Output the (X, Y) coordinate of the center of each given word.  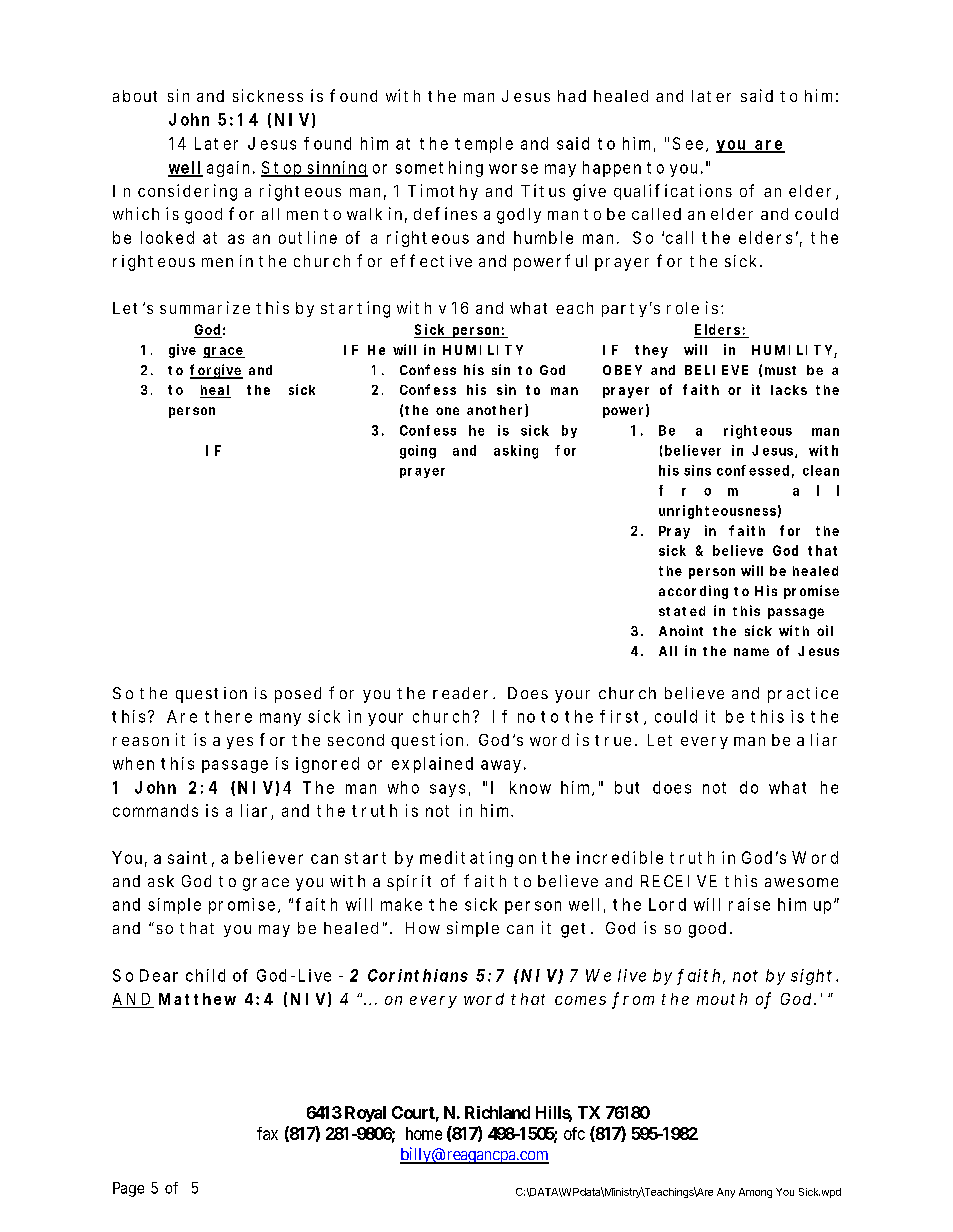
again (228, 169)
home (424, 1133)
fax (267, 1133)
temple (484, 145)
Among (755, 1193)
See (688, 143)
